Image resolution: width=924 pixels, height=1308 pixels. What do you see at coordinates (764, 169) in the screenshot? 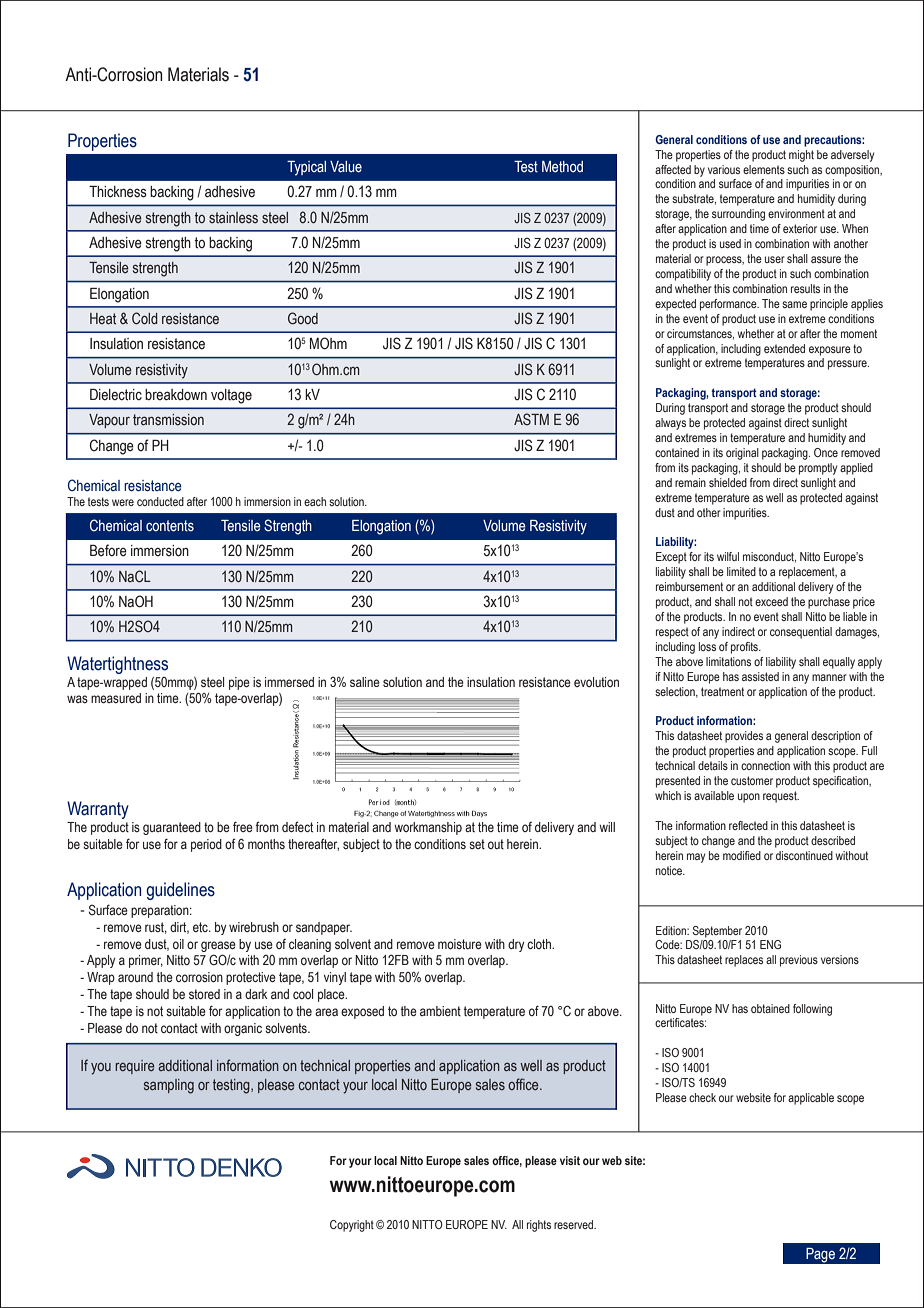
I see `elements` at bounding box center [764, 169].
